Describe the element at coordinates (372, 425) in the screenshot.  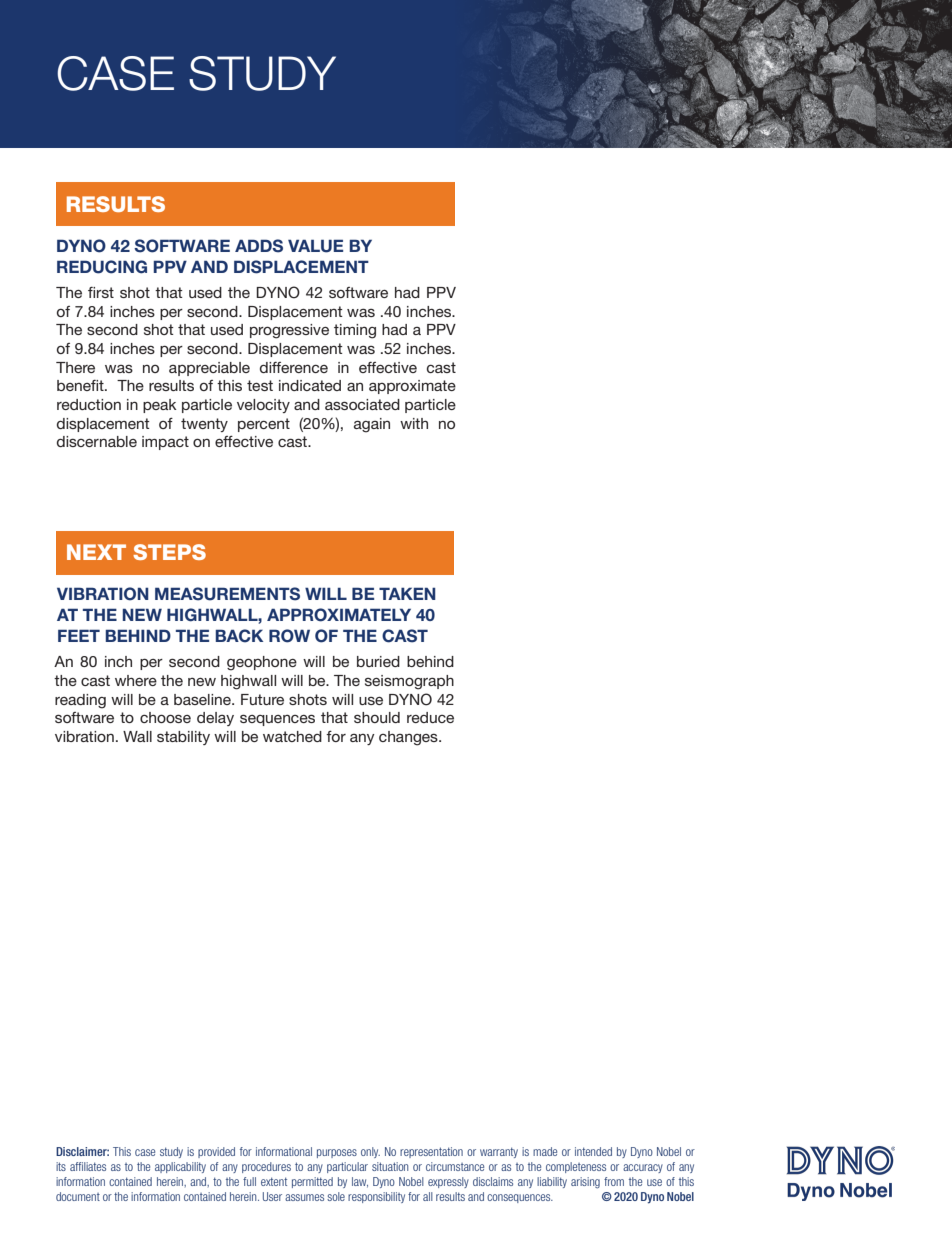
I see `again` at that location.
